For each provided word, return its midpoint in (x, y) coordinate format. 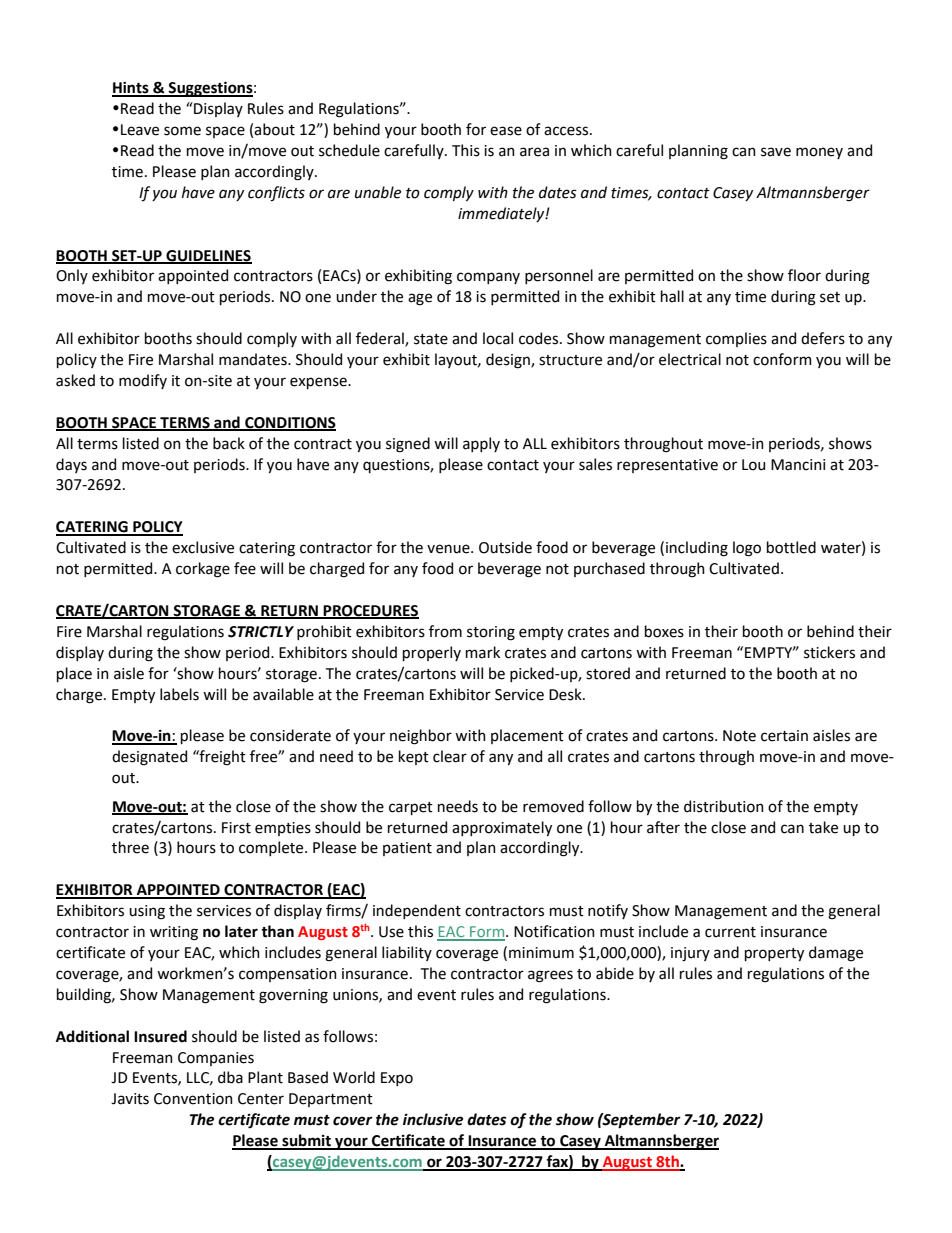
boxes (664, 631)
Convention (193, 1099)
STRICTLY (261, 632)
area (534, 152)
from (445, 631)
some (182, 131)
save (776, 152)
